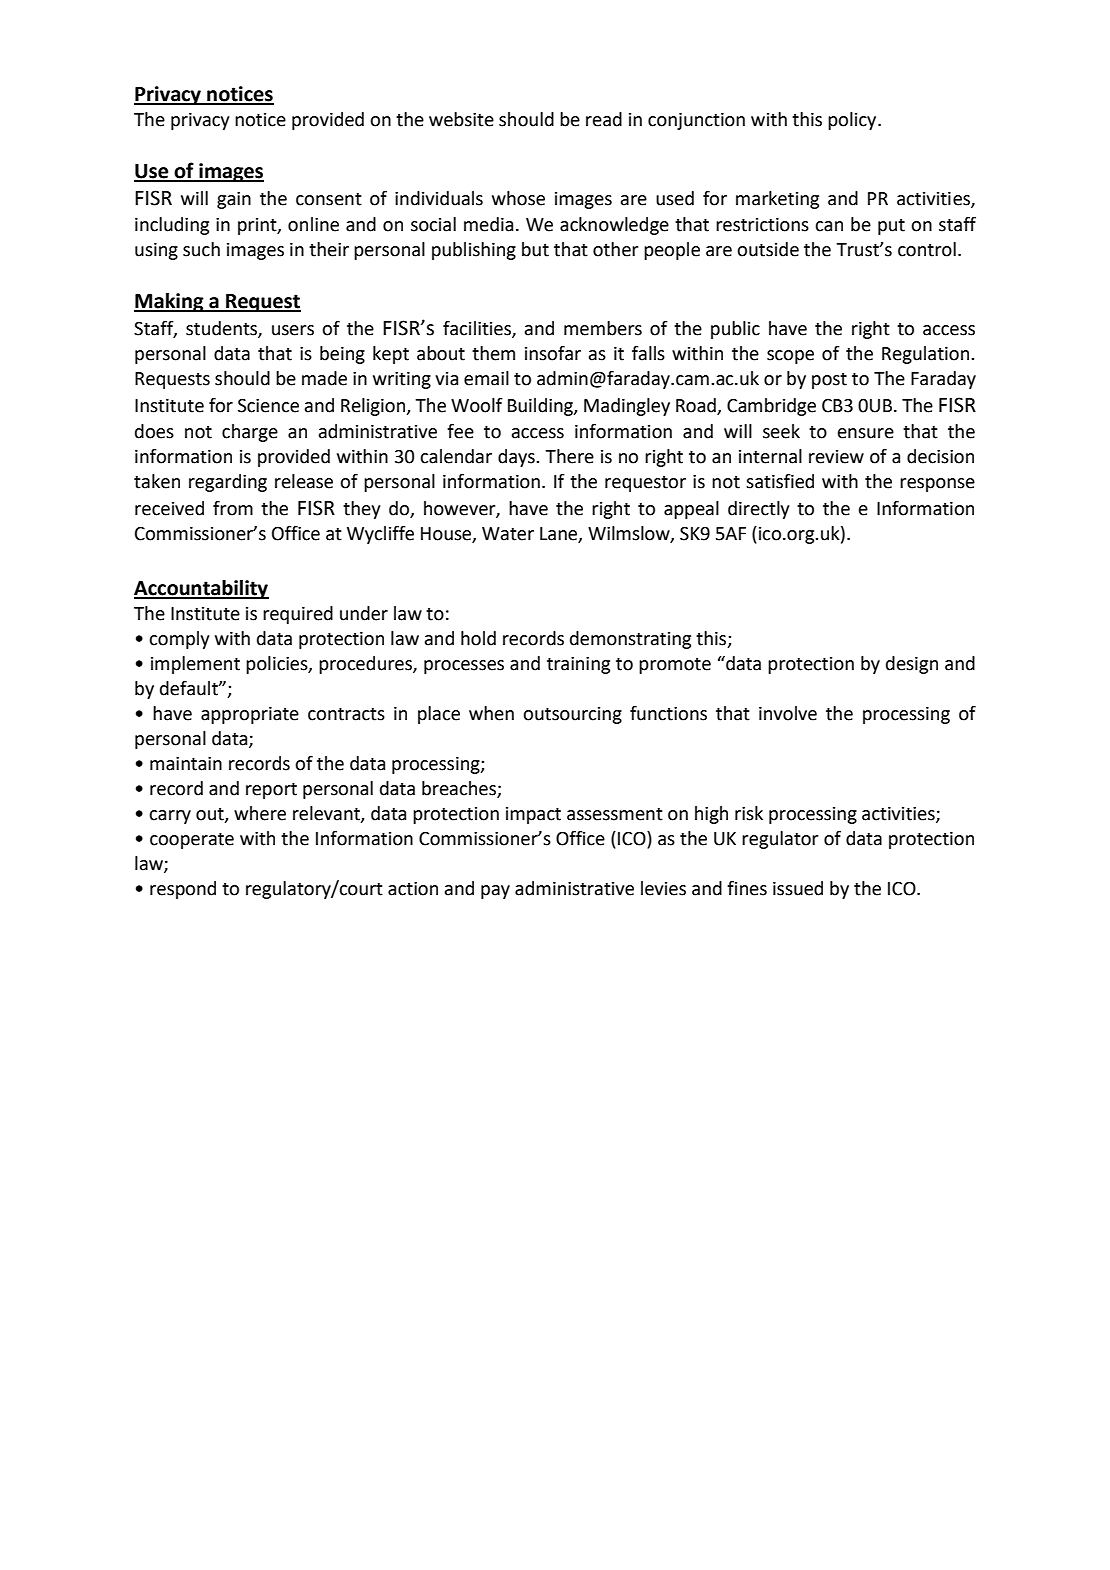  Describe the element at coordinates (578, 665) in the screenshot. I see `training` at that location.
